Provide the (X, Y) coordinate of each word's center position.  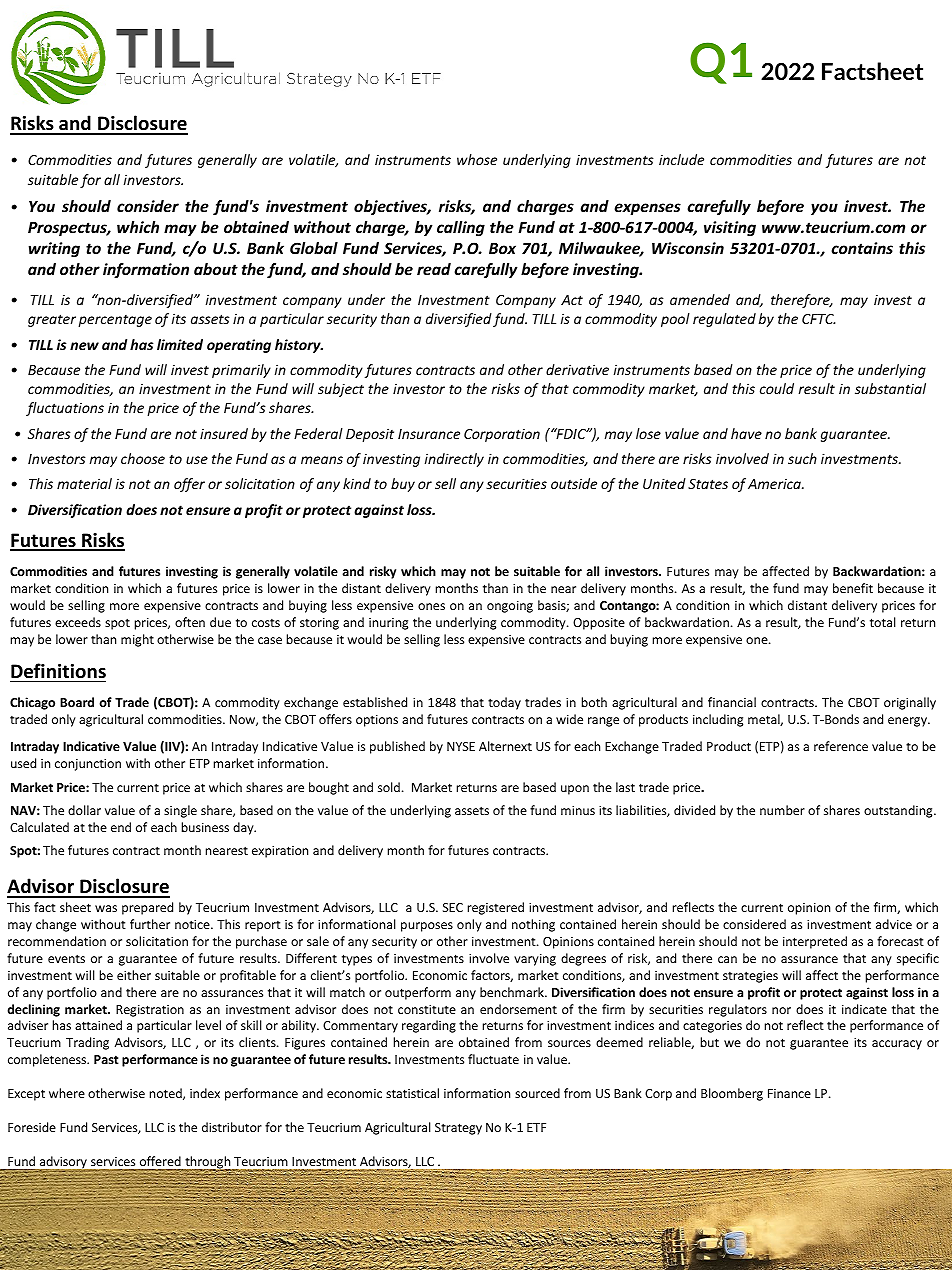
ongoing (510, 607)
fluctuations (65, 409)
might (137, 640)
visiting (730, 228)
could (777, 388)
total (883, 622)
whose (477, 159)
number (782, 810)
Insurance (429, 434)
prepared (147, 908)
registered (496, 908)
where (67, 1093)
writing (54, 249)
